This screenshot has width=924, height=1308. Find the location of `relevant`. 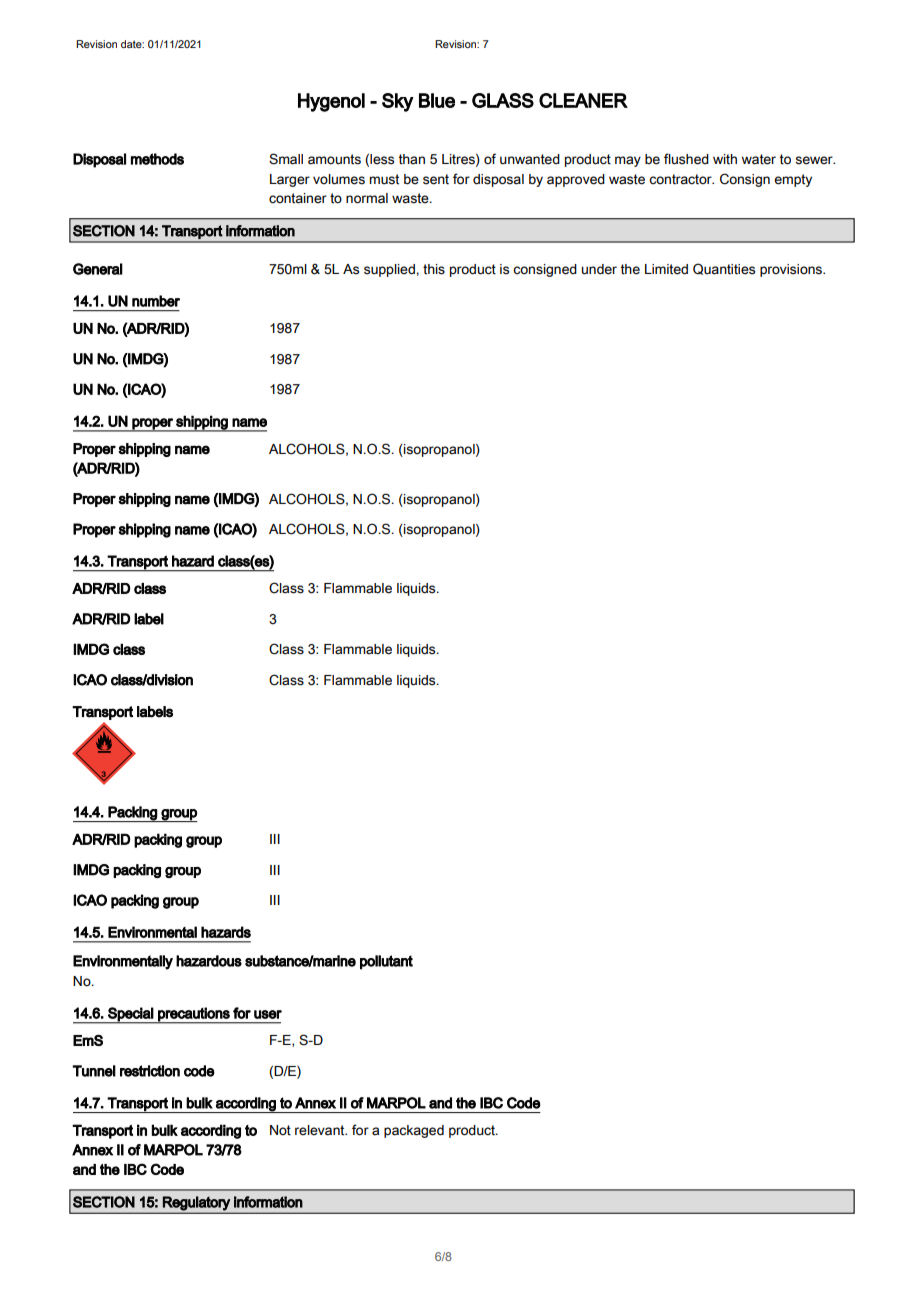

relevant is located at coordinates (321, 1130).
